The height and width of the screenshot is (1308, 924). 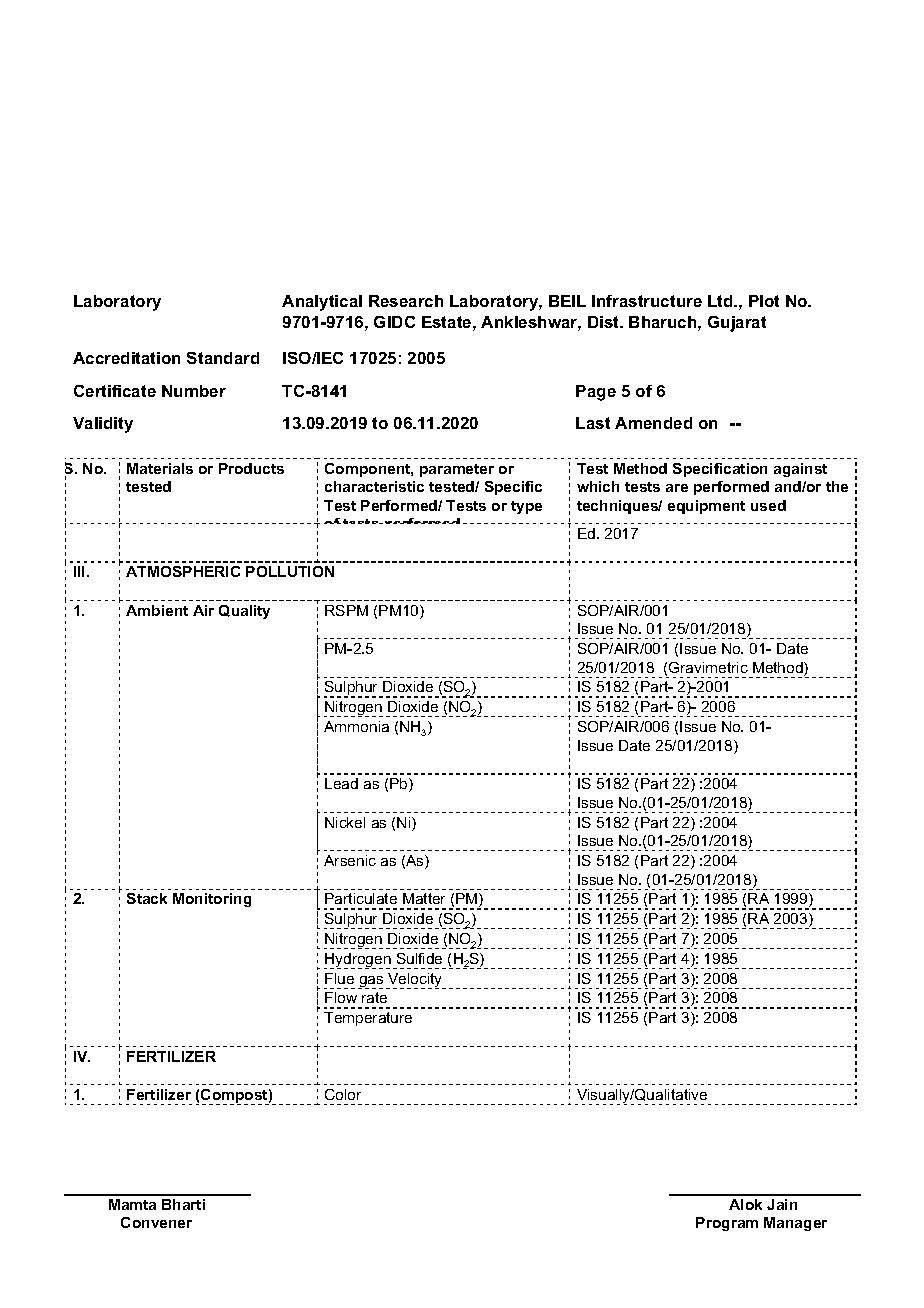 I want to click on Color, so click(x=343, y=1094).
